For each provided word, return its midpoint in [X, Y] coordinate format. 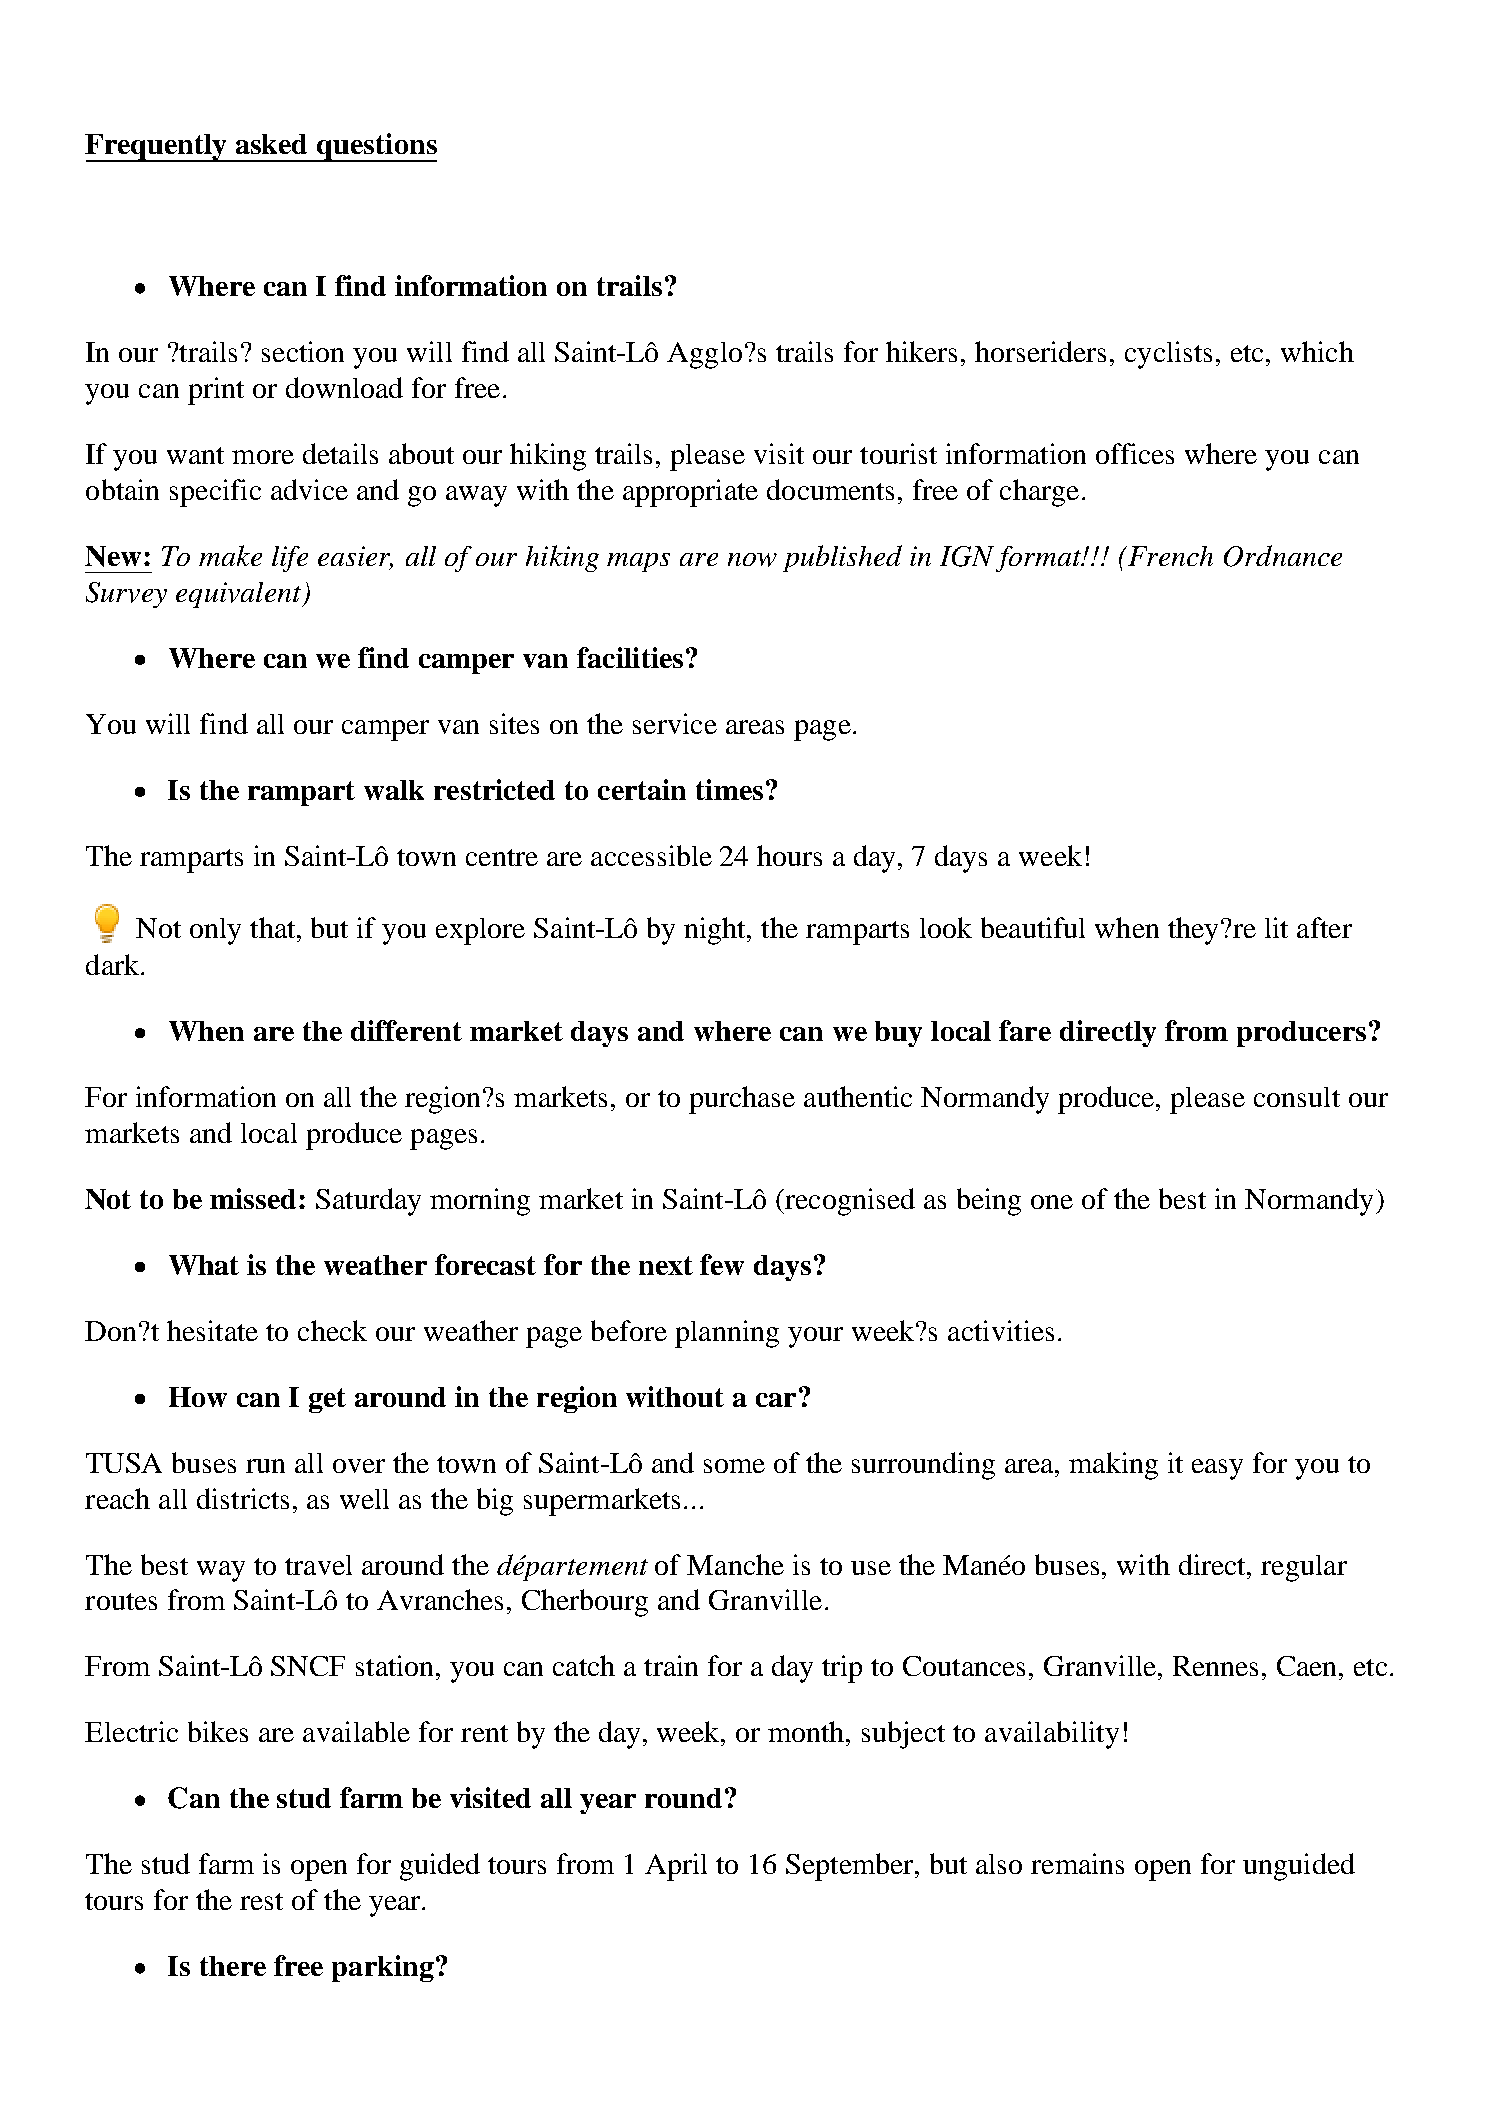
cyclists [1168, 355]
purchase [742, 1100]
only [215, 931]
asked [271, 144]
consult [1297, 1097]
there [233, 1966]
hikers [921, 351]
